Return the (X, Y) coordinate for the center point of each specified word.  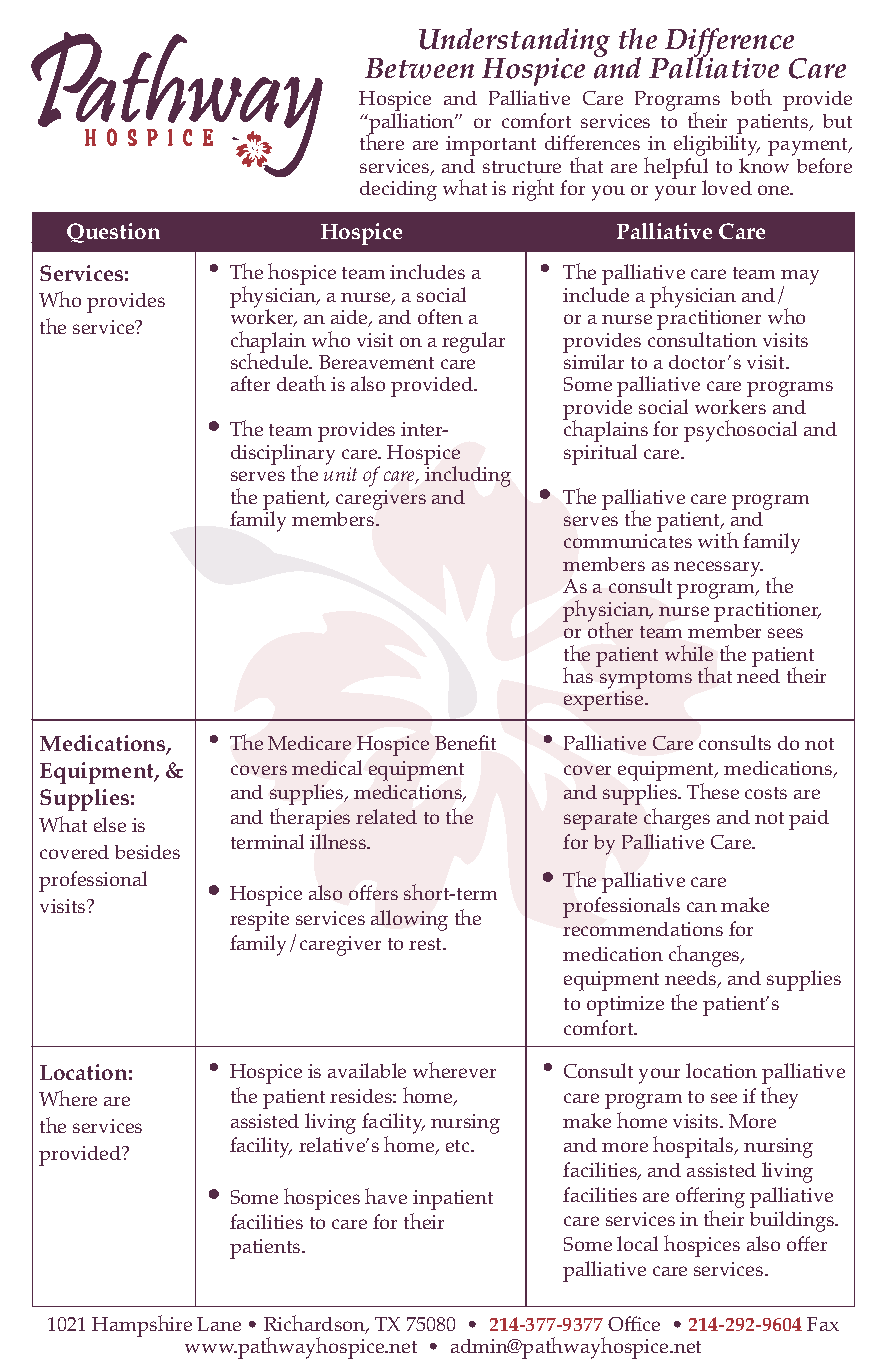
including (468, 476)
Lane (219, 1324)
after (250, 383)
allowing (409, 920)
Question (113, 233)
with (718, 540)
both (751, 97)
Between (419, 68)
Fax (823, 1324)
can (702, 907)
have (386, 1196)
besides (147, 852)
